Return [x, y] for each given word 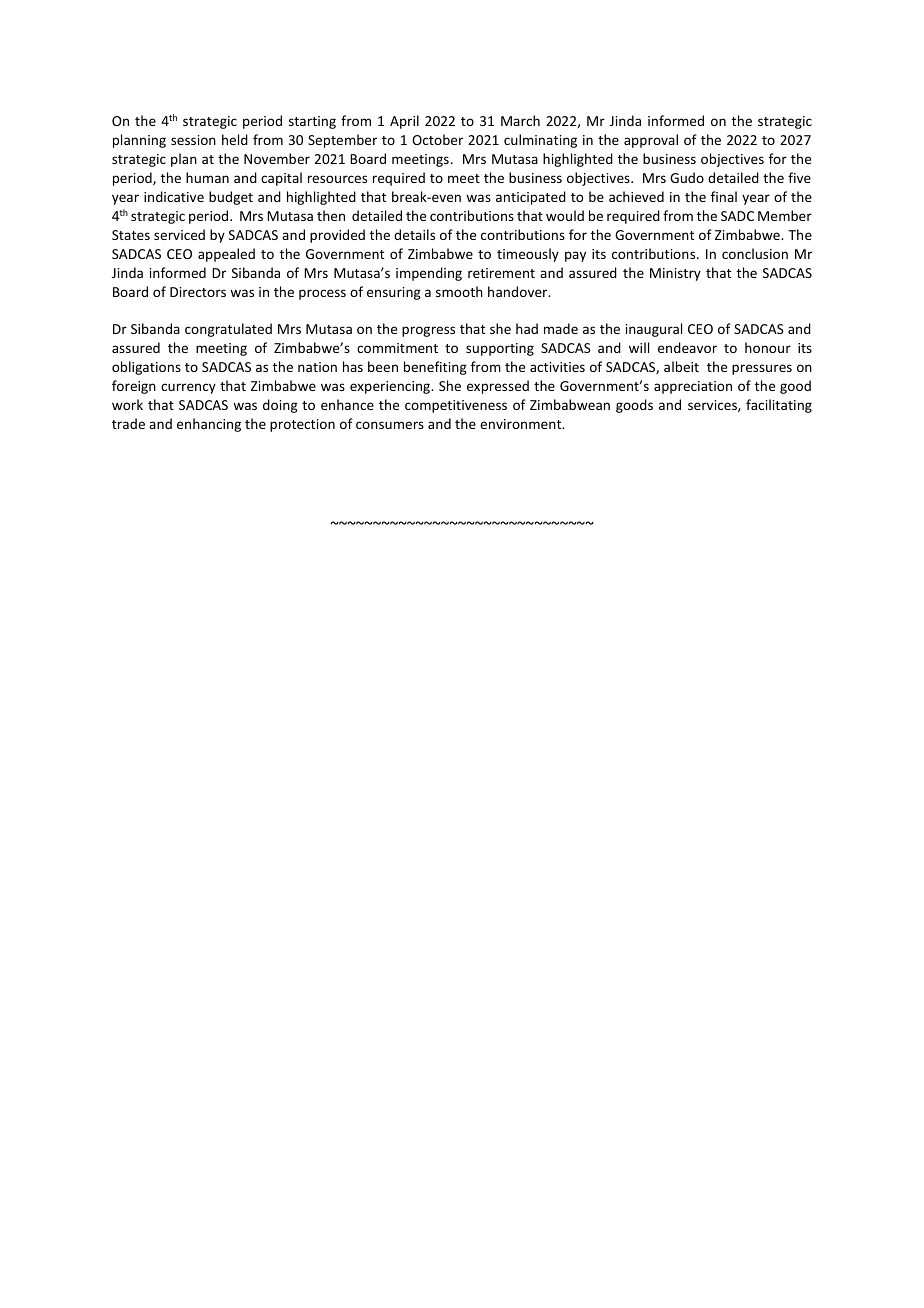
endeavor [687, 347]
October [437, 139]
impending [429, 274]
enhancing [209, 425]
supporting [500, 349]
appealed [226, 255]
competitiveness [456, 406]
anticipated [531, 198]
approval [651, 141]
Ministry [675, 274]
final [724, 196]
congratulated [228, 330]
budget [231, 198]
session [193, 140]
